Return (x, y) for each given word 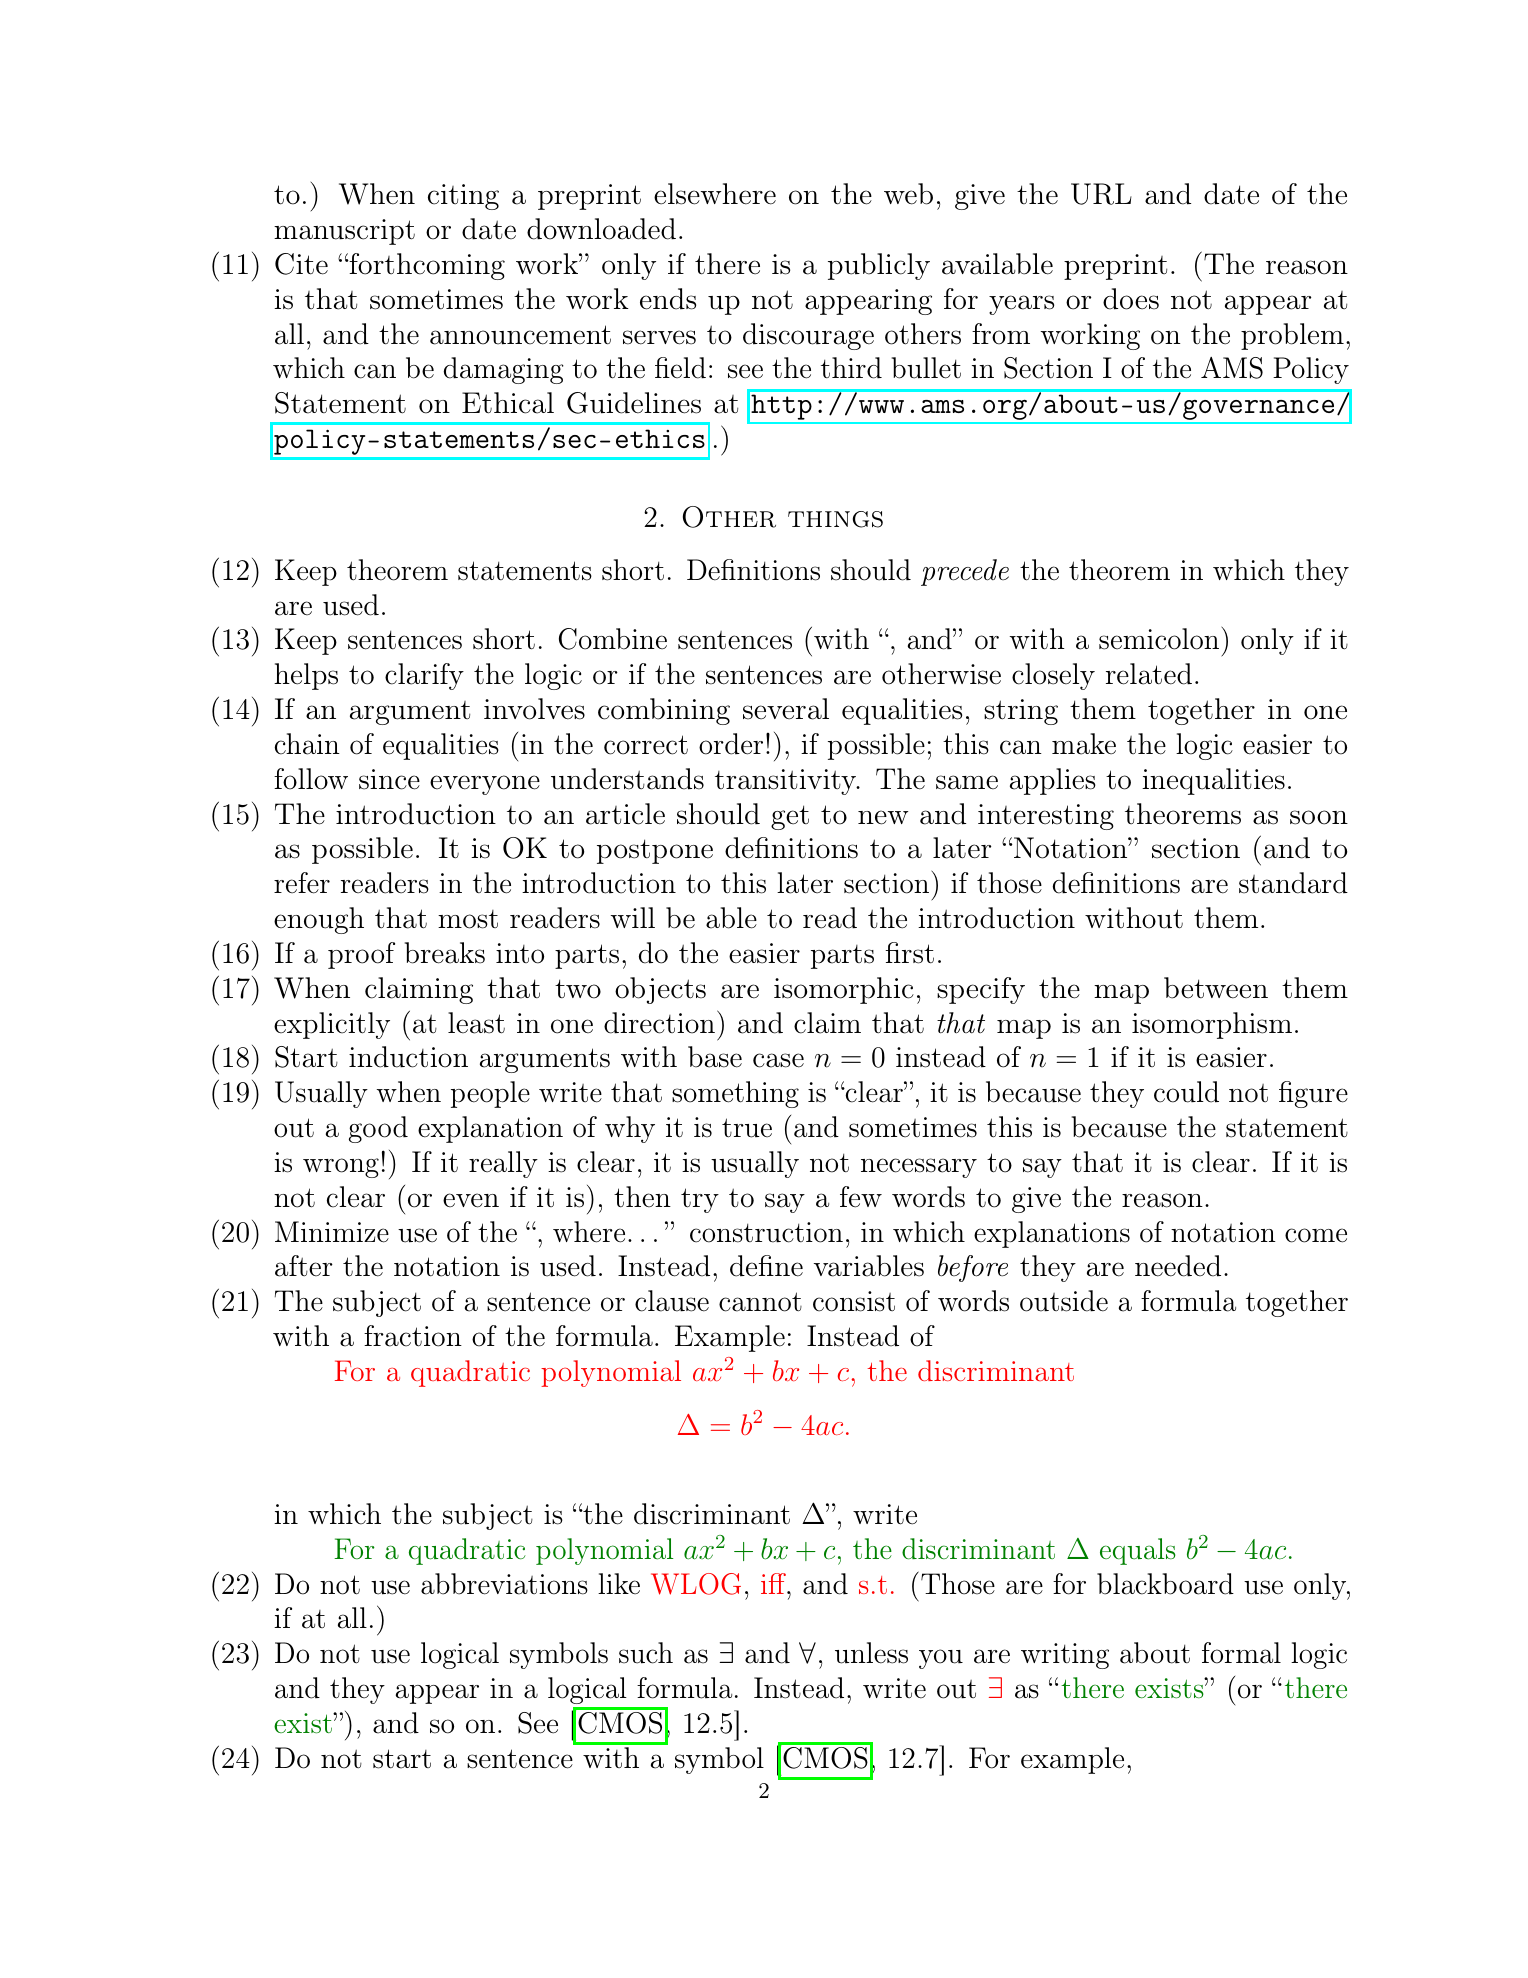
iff (774, 1583)
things (835, 519)
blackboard (1165, 1584)
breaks (445, 953)
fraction (413, 1336)
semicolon (1159, 639)
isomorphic (844, 990)
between (1216, 988)
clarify (424, 676)
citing (463, 197)
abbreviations (504, 1584)
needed (1178, 1266)
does (1131, 299)
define (766, 1266)
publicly (879, 266)
